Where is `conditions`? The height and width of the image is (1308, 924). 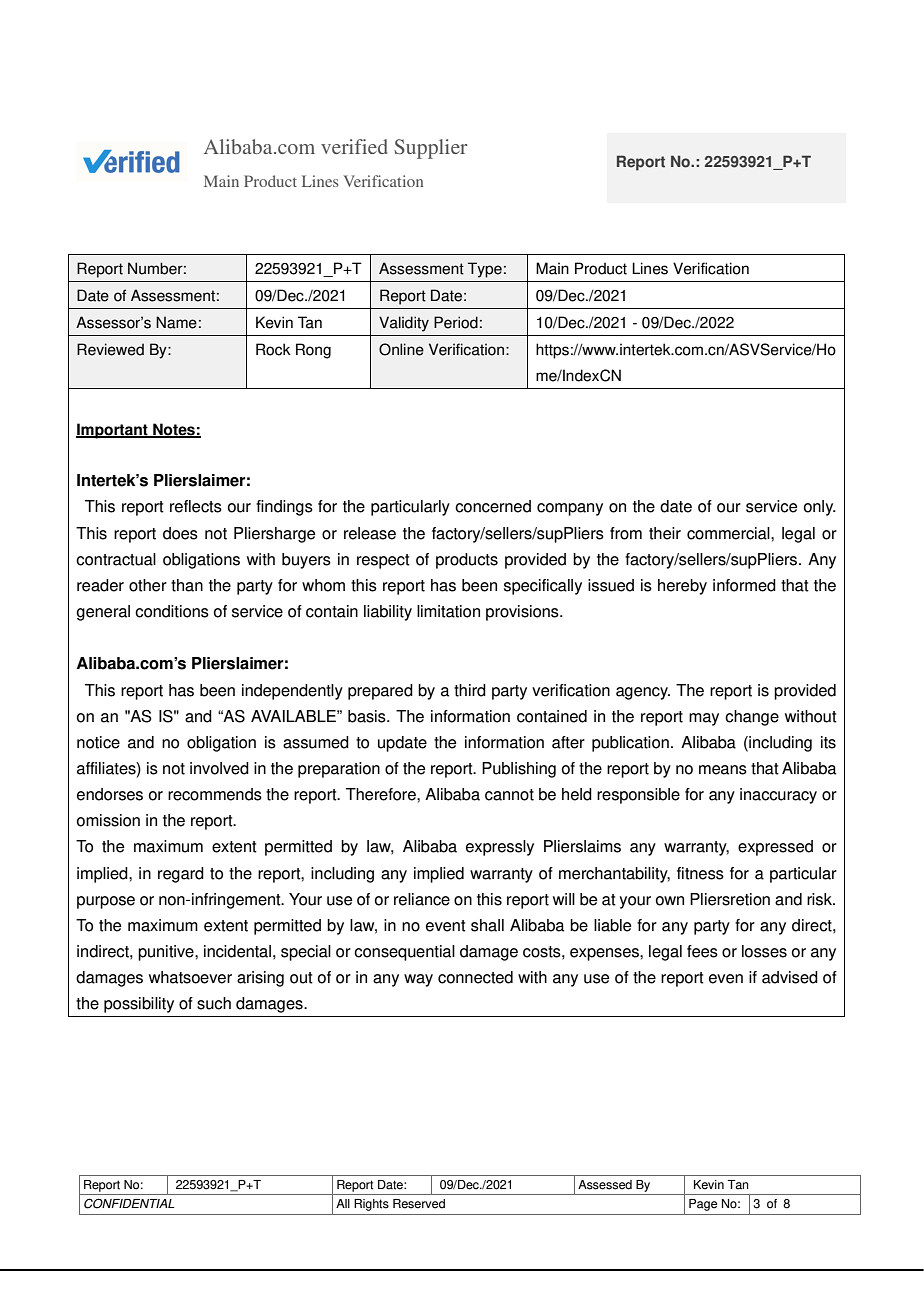 conditions is located at coordinates (172, 611).
